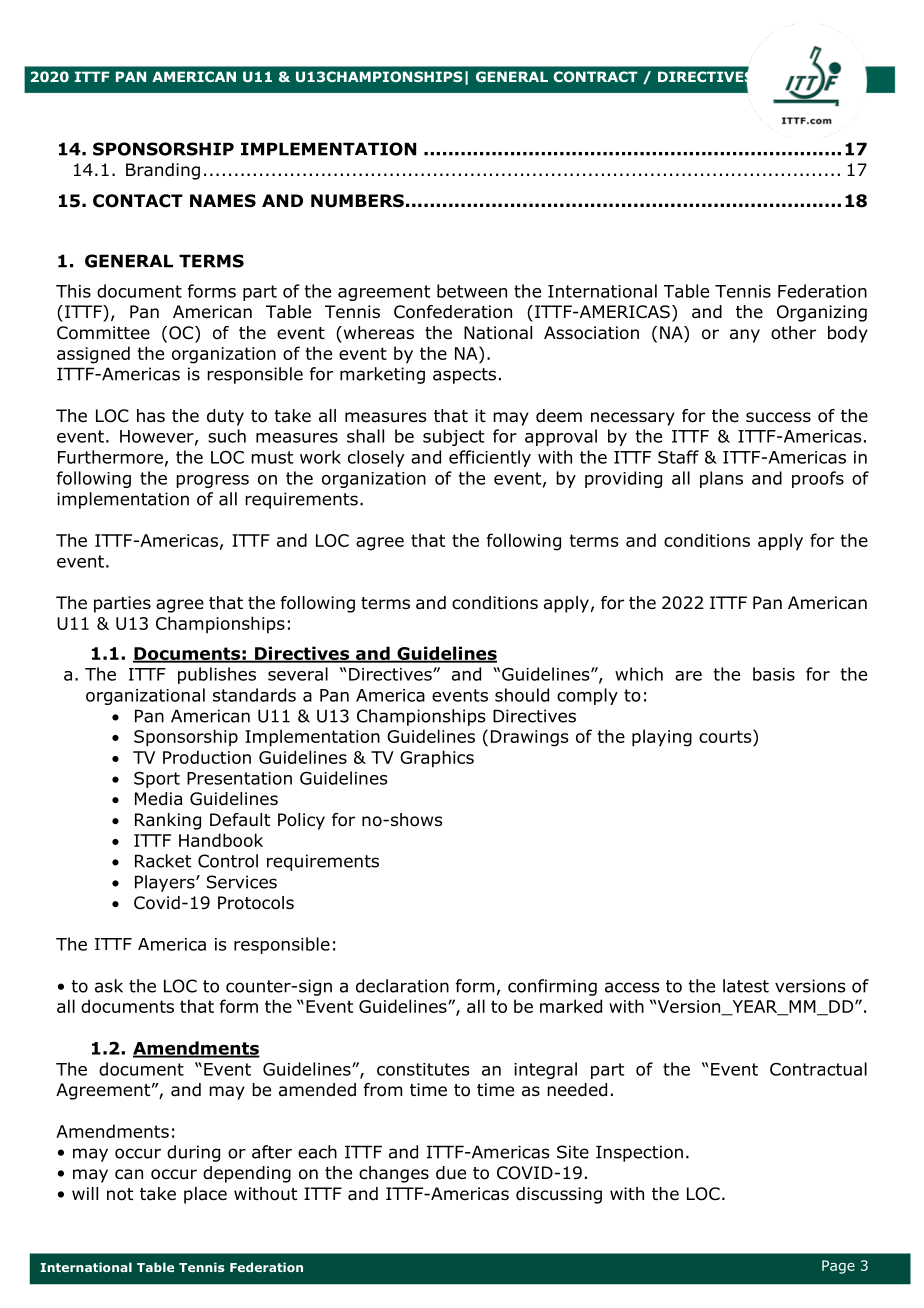 The width and height of the image is (924, 1308). I want to click on progress, so click(212, 481).
